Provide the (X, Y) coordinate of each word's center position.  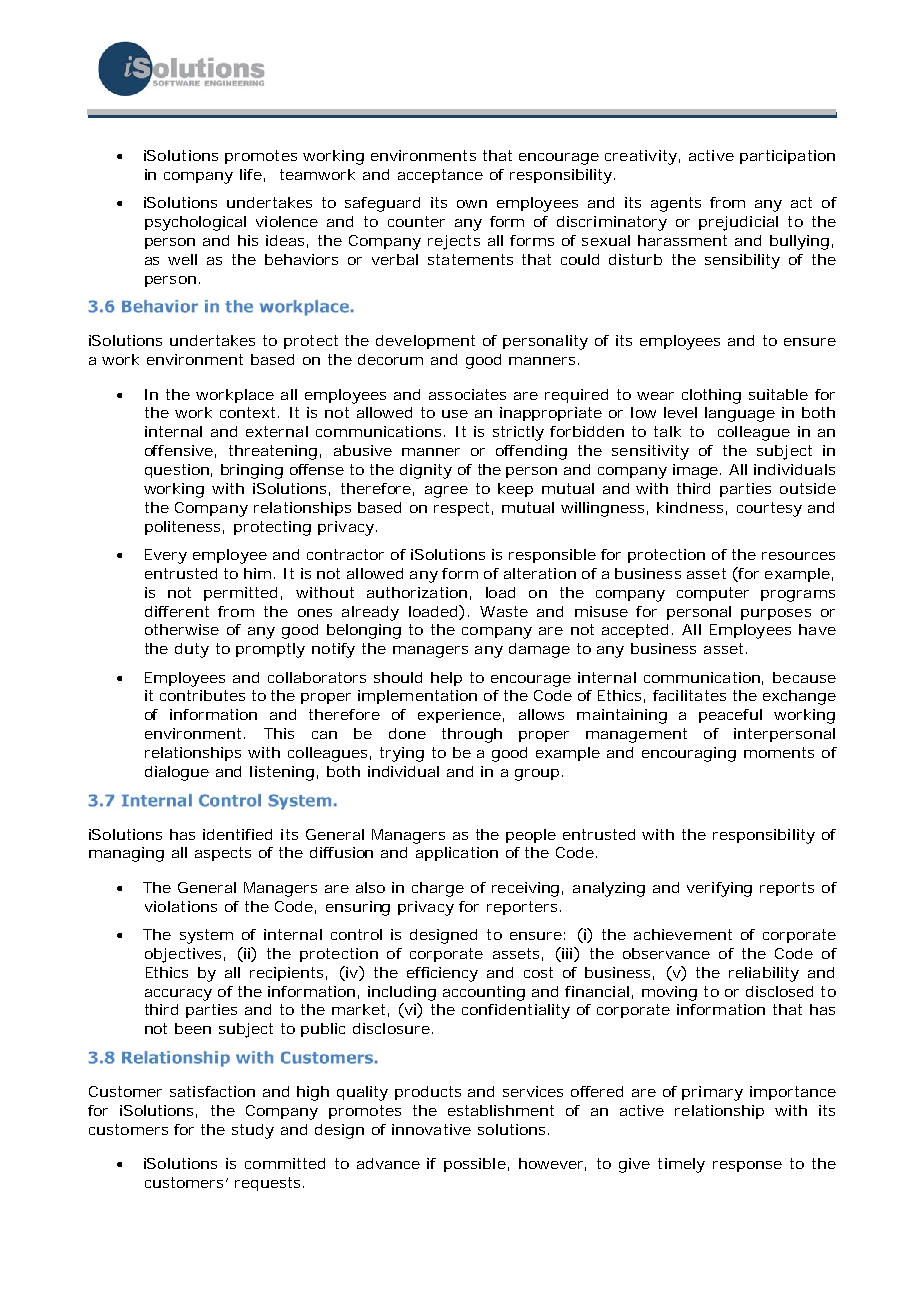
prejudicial (738, 223)
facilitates (689, 695)
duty (192, 650)
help (446, 679)
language (740, 414)
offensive (180, 451)
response (747, 1166)
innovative (431, 1129)
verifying (719, 889)
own (472, 204)
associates (467, 394)
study (253, 1131)
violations (181, 906)
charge (438, 889)
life (252, 175)
